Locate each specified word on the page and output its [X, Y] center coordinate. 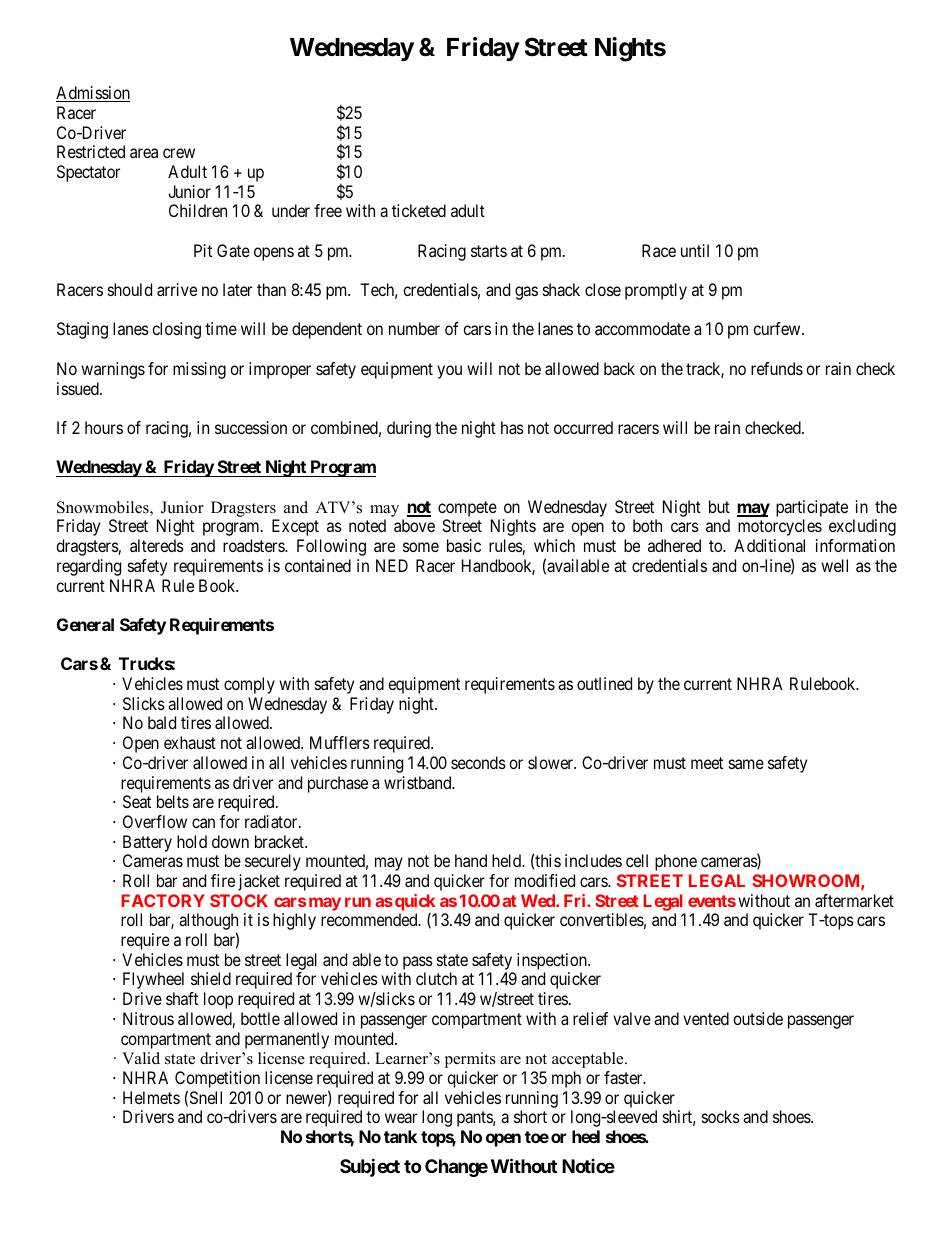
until [695, 250]
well [834, 565]
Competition [217, 1081]
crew [179, 153]
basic [464, 545]
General [85, 624]
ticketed [419, 210]
